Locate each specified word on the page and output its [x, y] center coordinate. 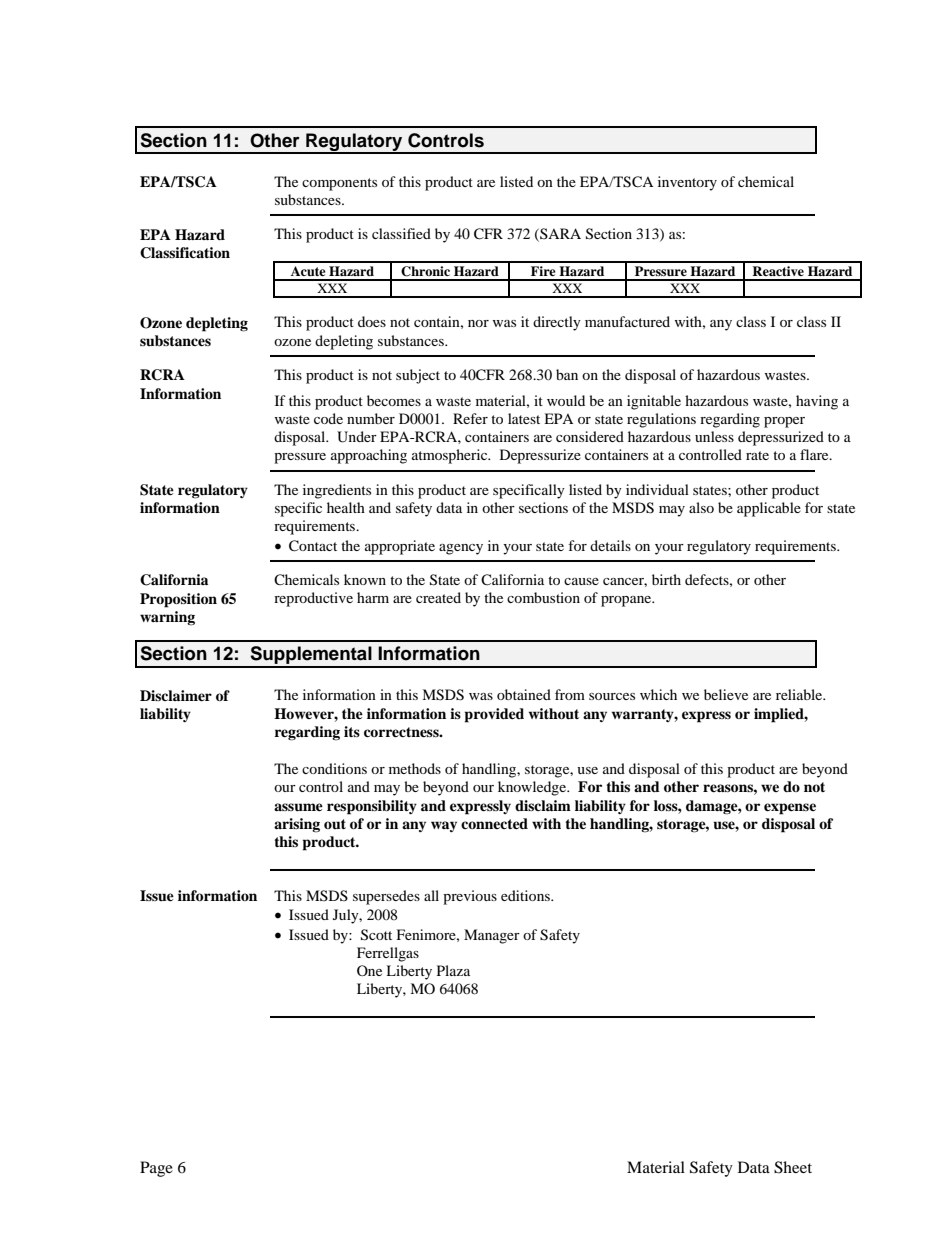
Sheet [793, 1167]
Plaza [453, 970]
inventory [687, 183]
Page [156, 1169]
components [339, 184]
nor [478, 323]
